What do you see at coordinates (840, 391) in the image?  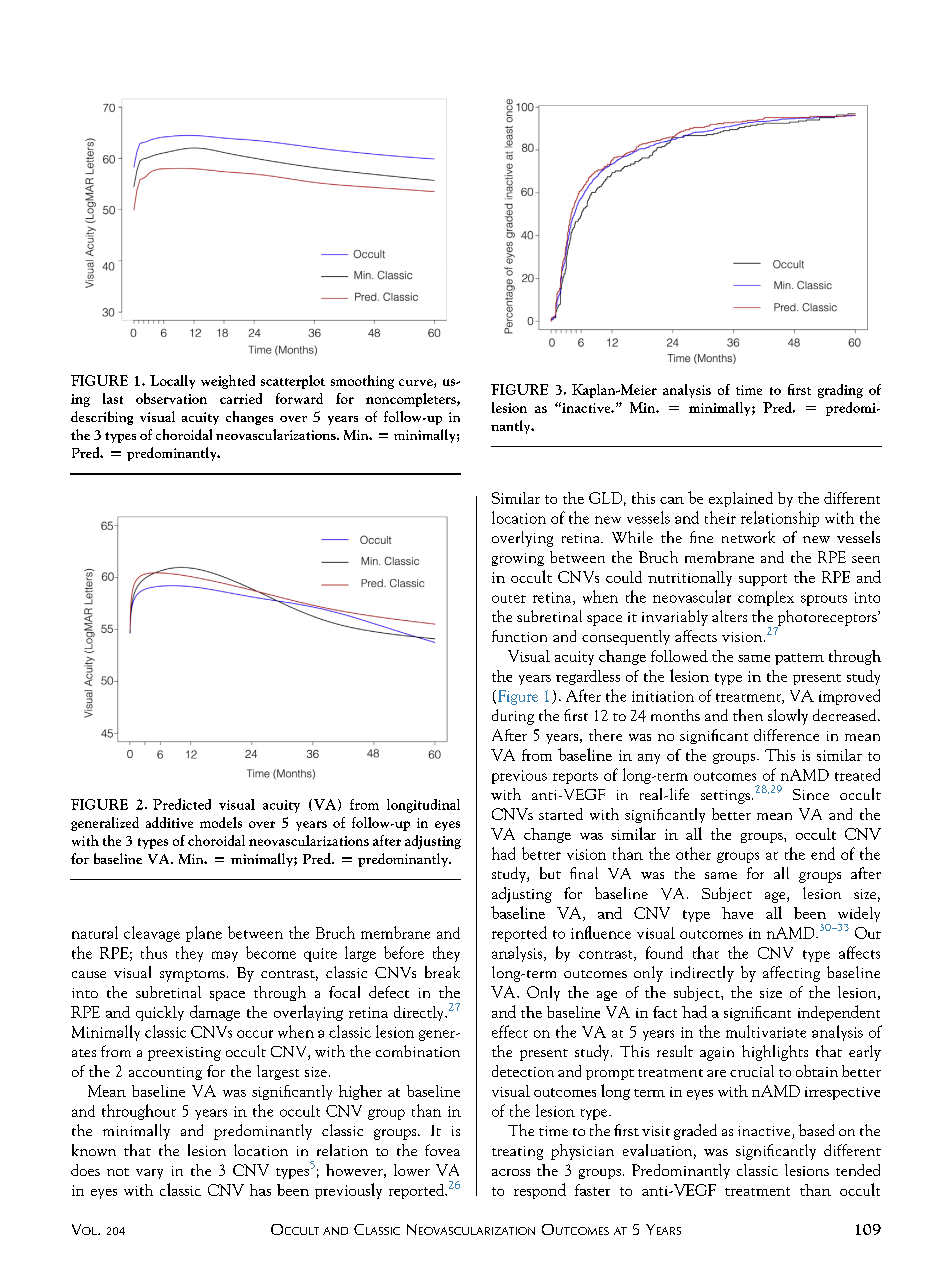 I see `grading` at bounding box center [840, 391].
